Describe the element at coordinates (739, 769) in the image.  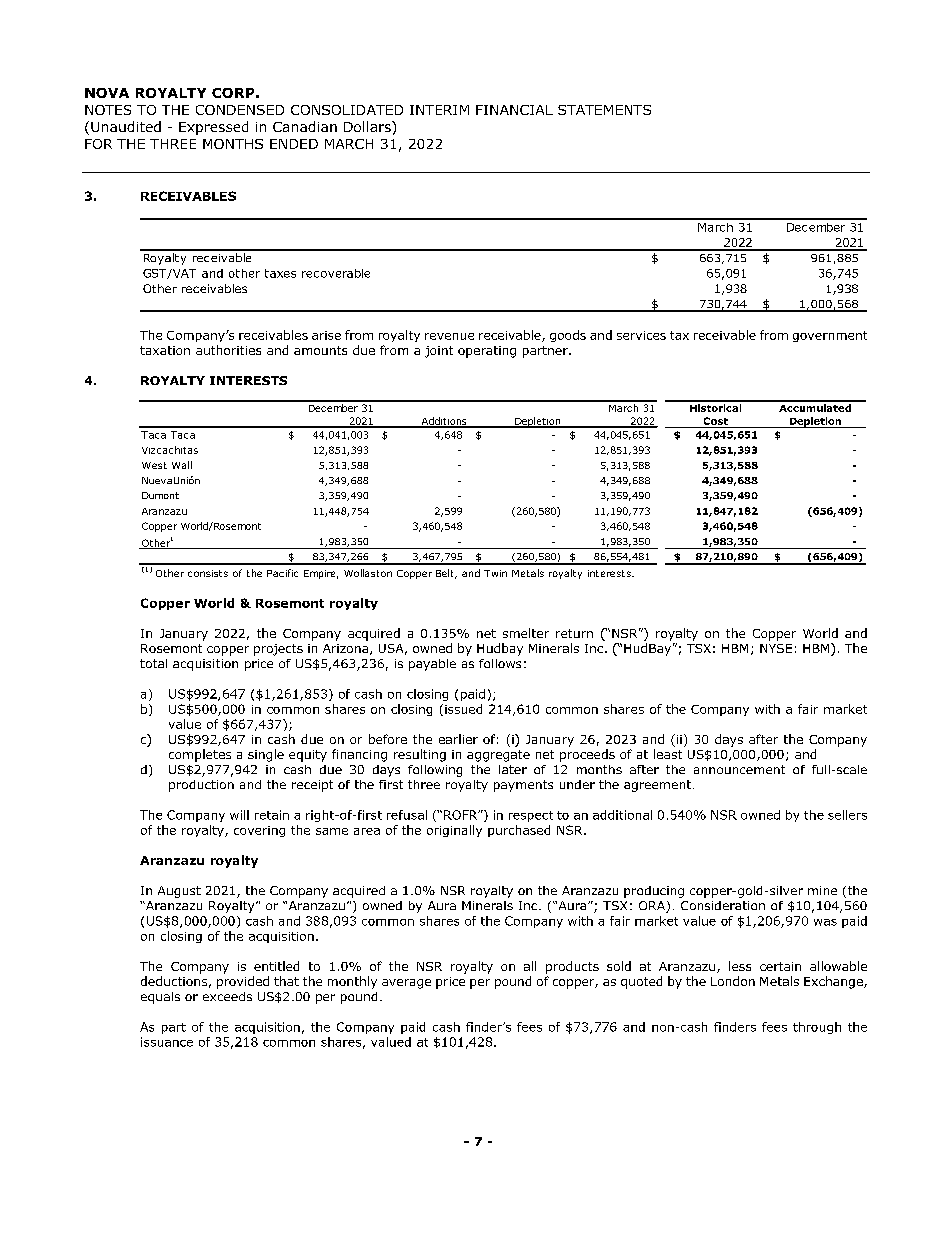
I see `announcement` at that location.
